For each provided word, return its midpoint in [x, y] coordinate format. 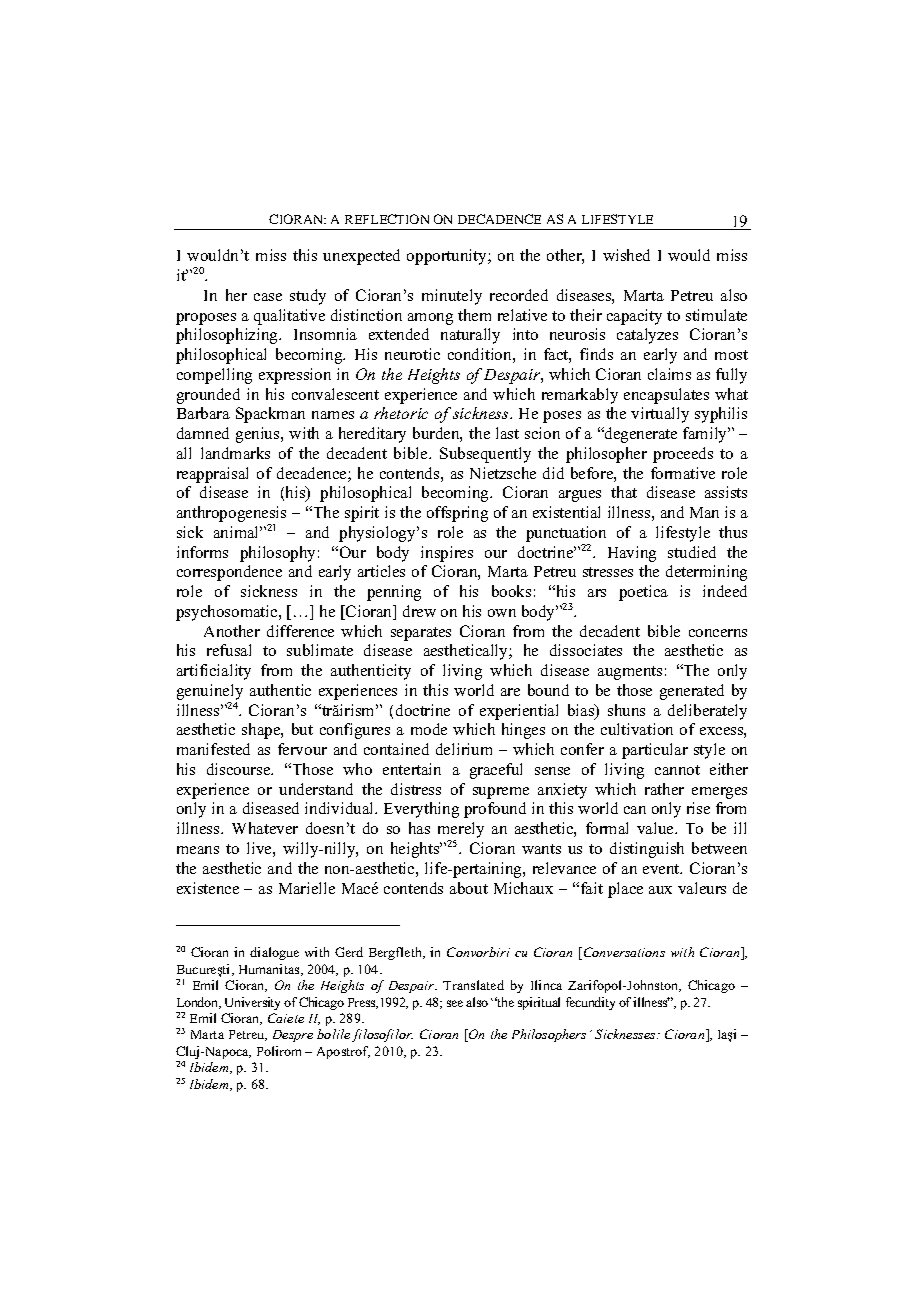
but [302, 729]
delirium [464, 749]
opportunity [448, 257]
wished [626, 255]
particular [655, 751]
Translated [473, 985]
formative [683, 473]
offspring [457, 514]
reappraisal [212, 475]
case [268, 297]
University [252, 1003]
